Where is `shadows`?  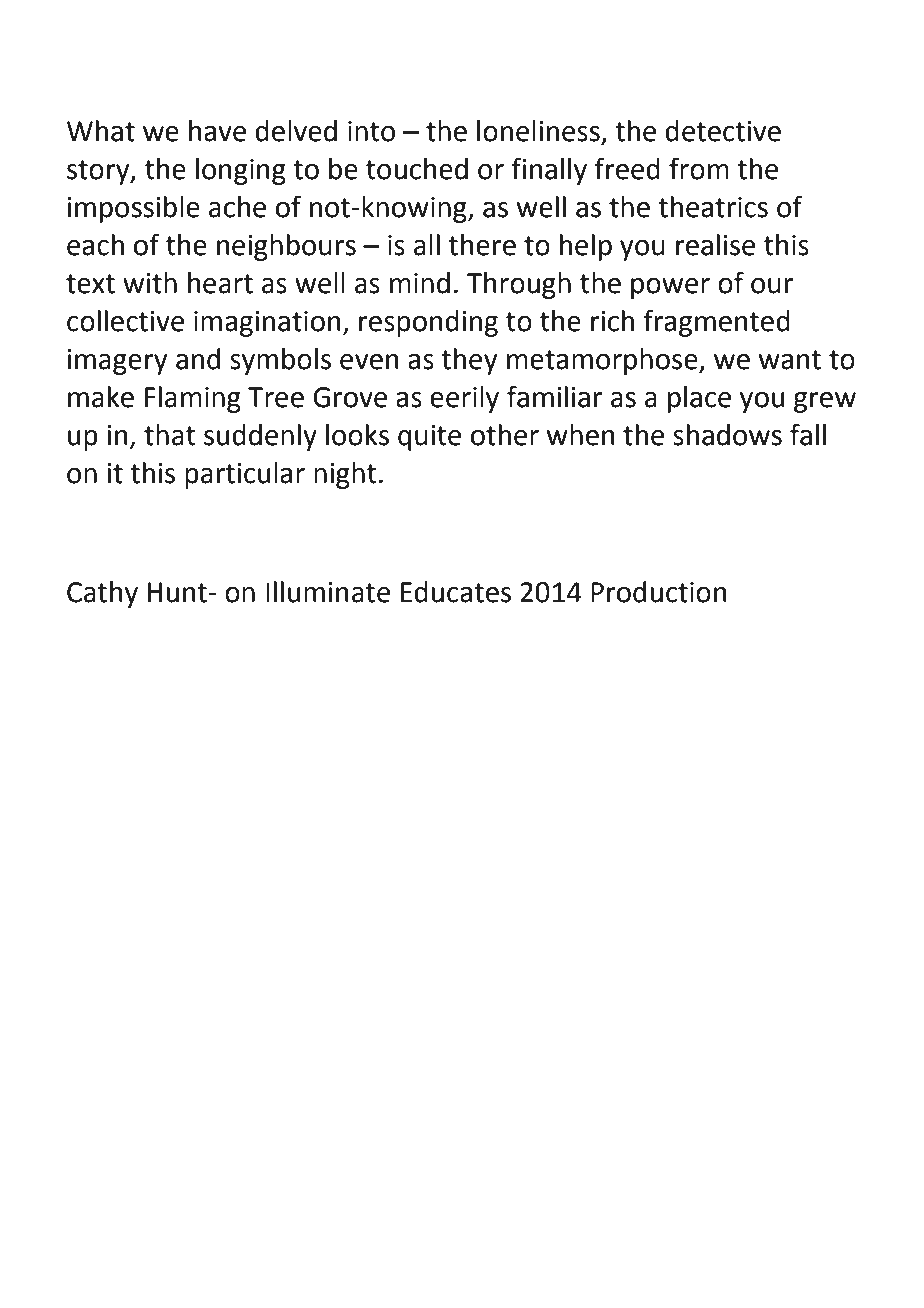
shadows is located at coordinates (727, 435).
